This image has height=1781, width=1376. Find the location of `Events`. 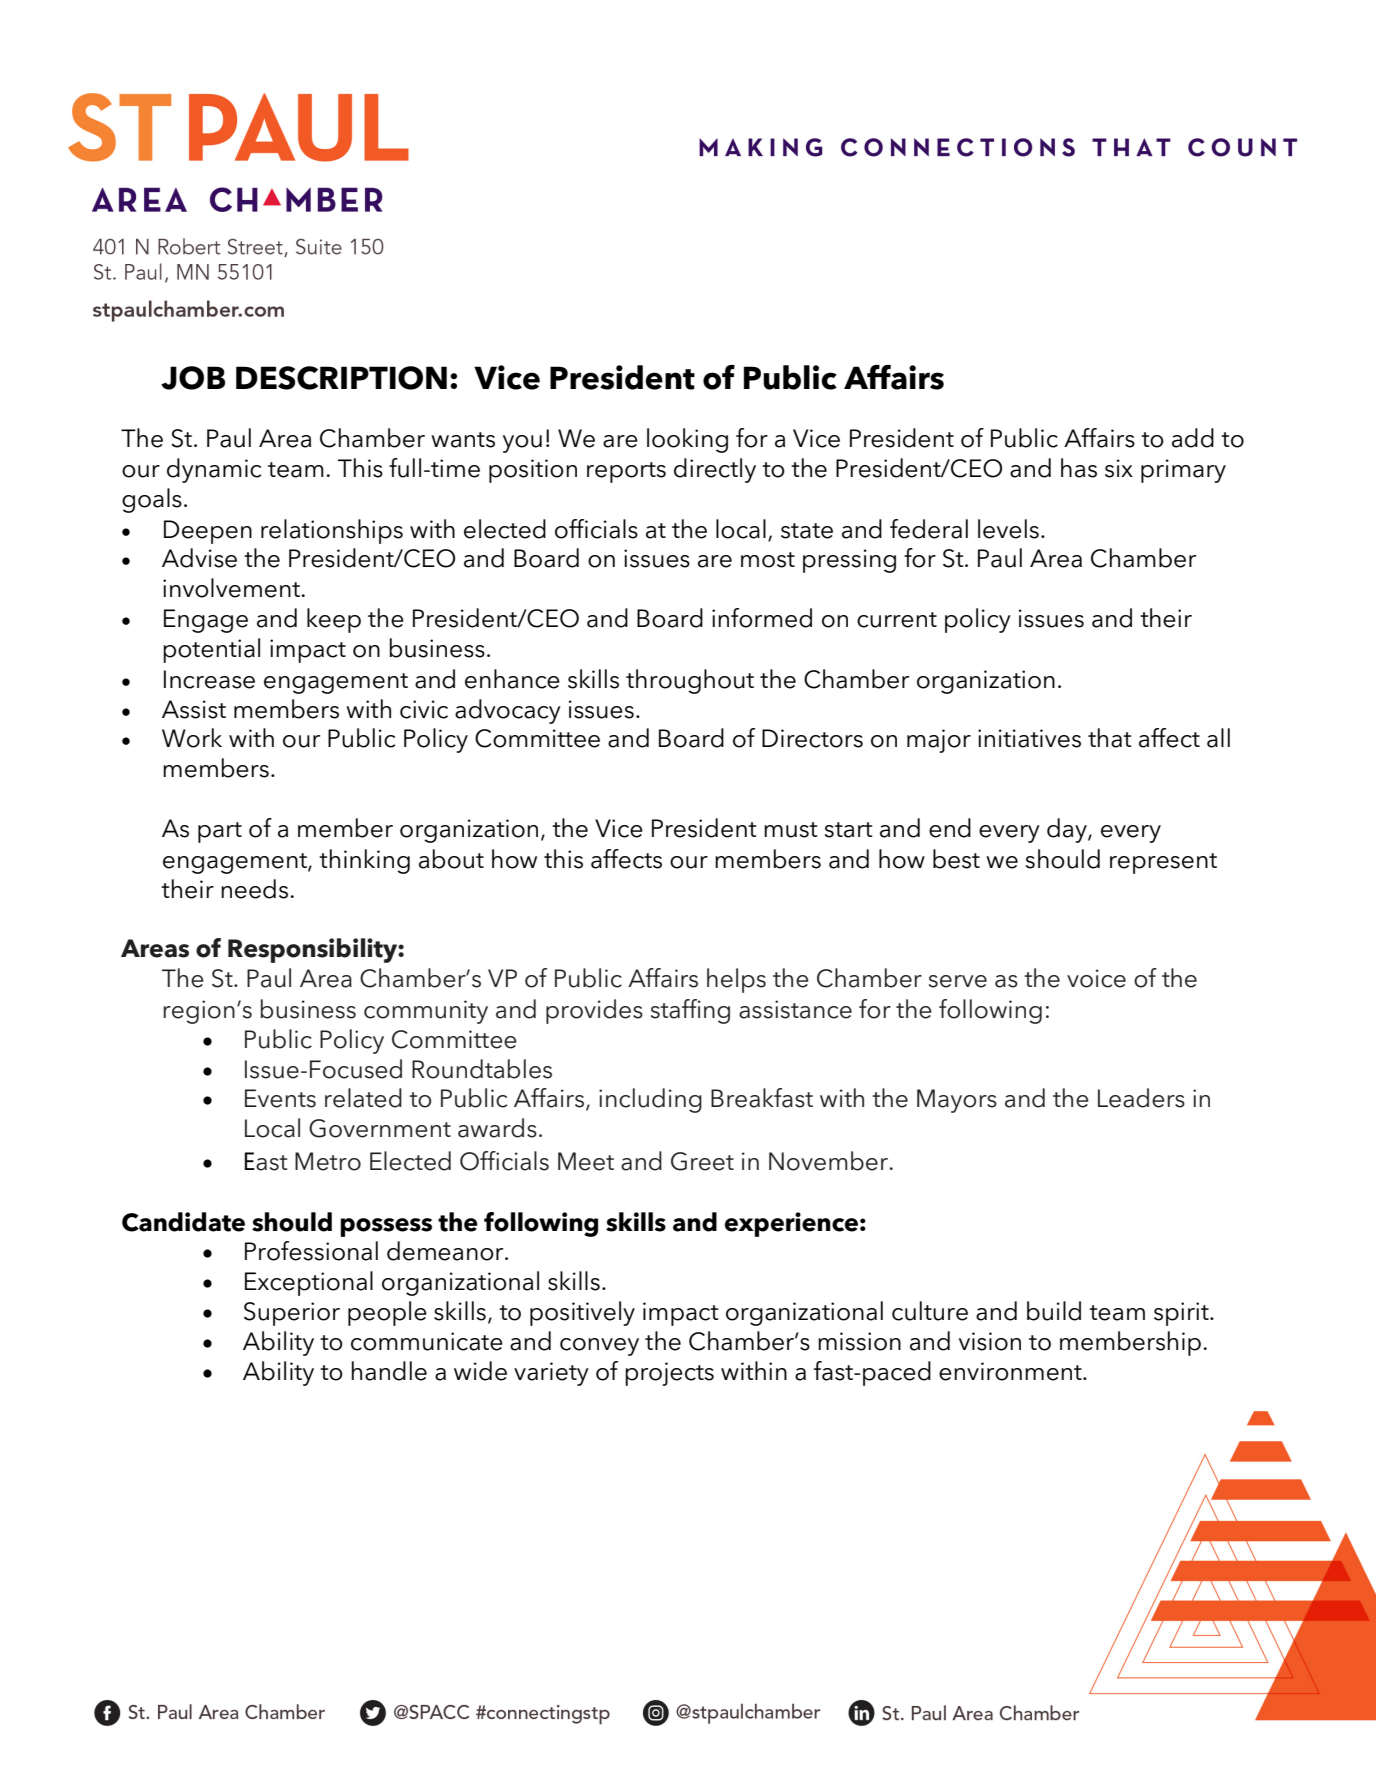

Events is located at coordinates (280, 1098).
